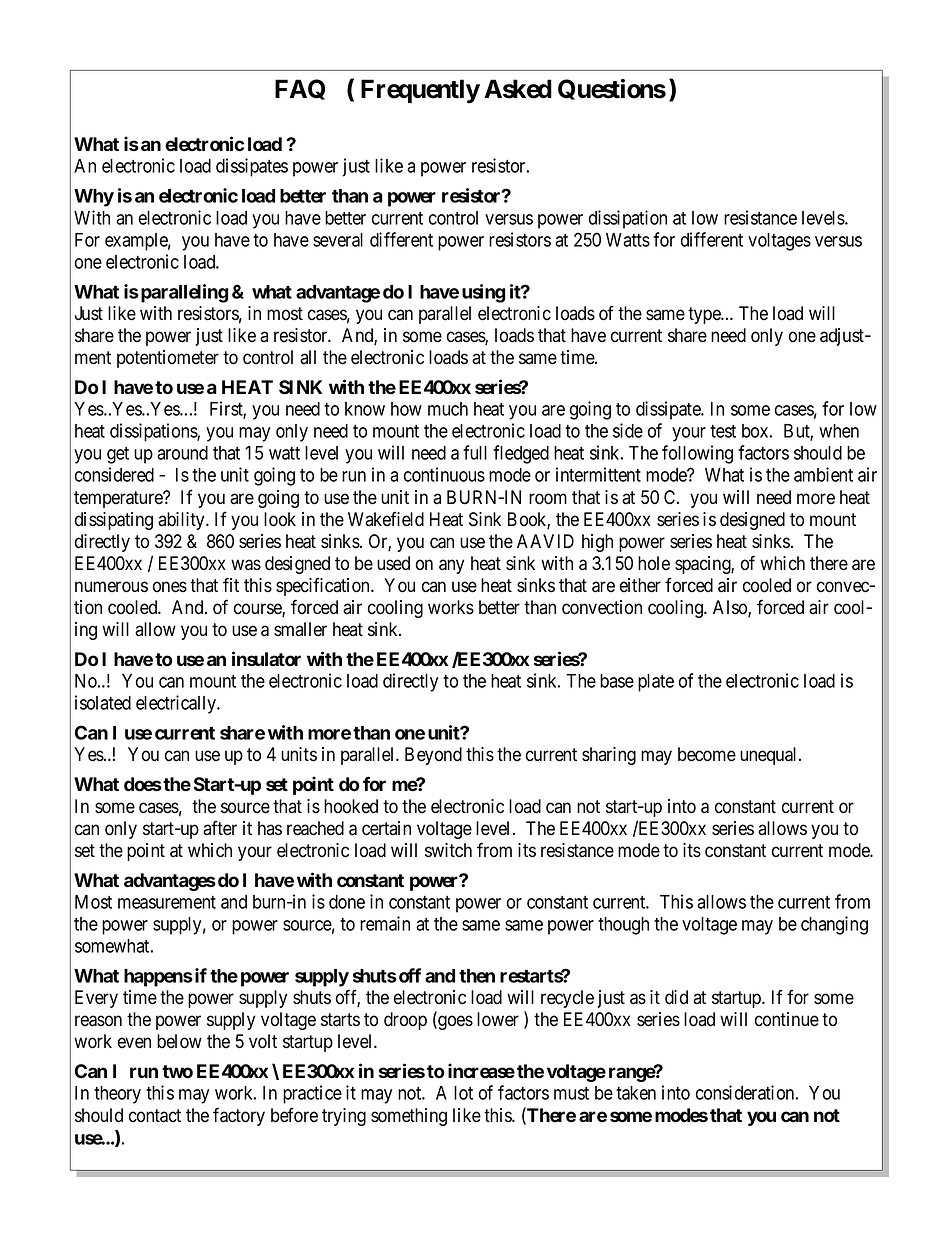  What do you see at coordinates (220, 828) in the page?
I see `after` at bounding box center [220, 828].
